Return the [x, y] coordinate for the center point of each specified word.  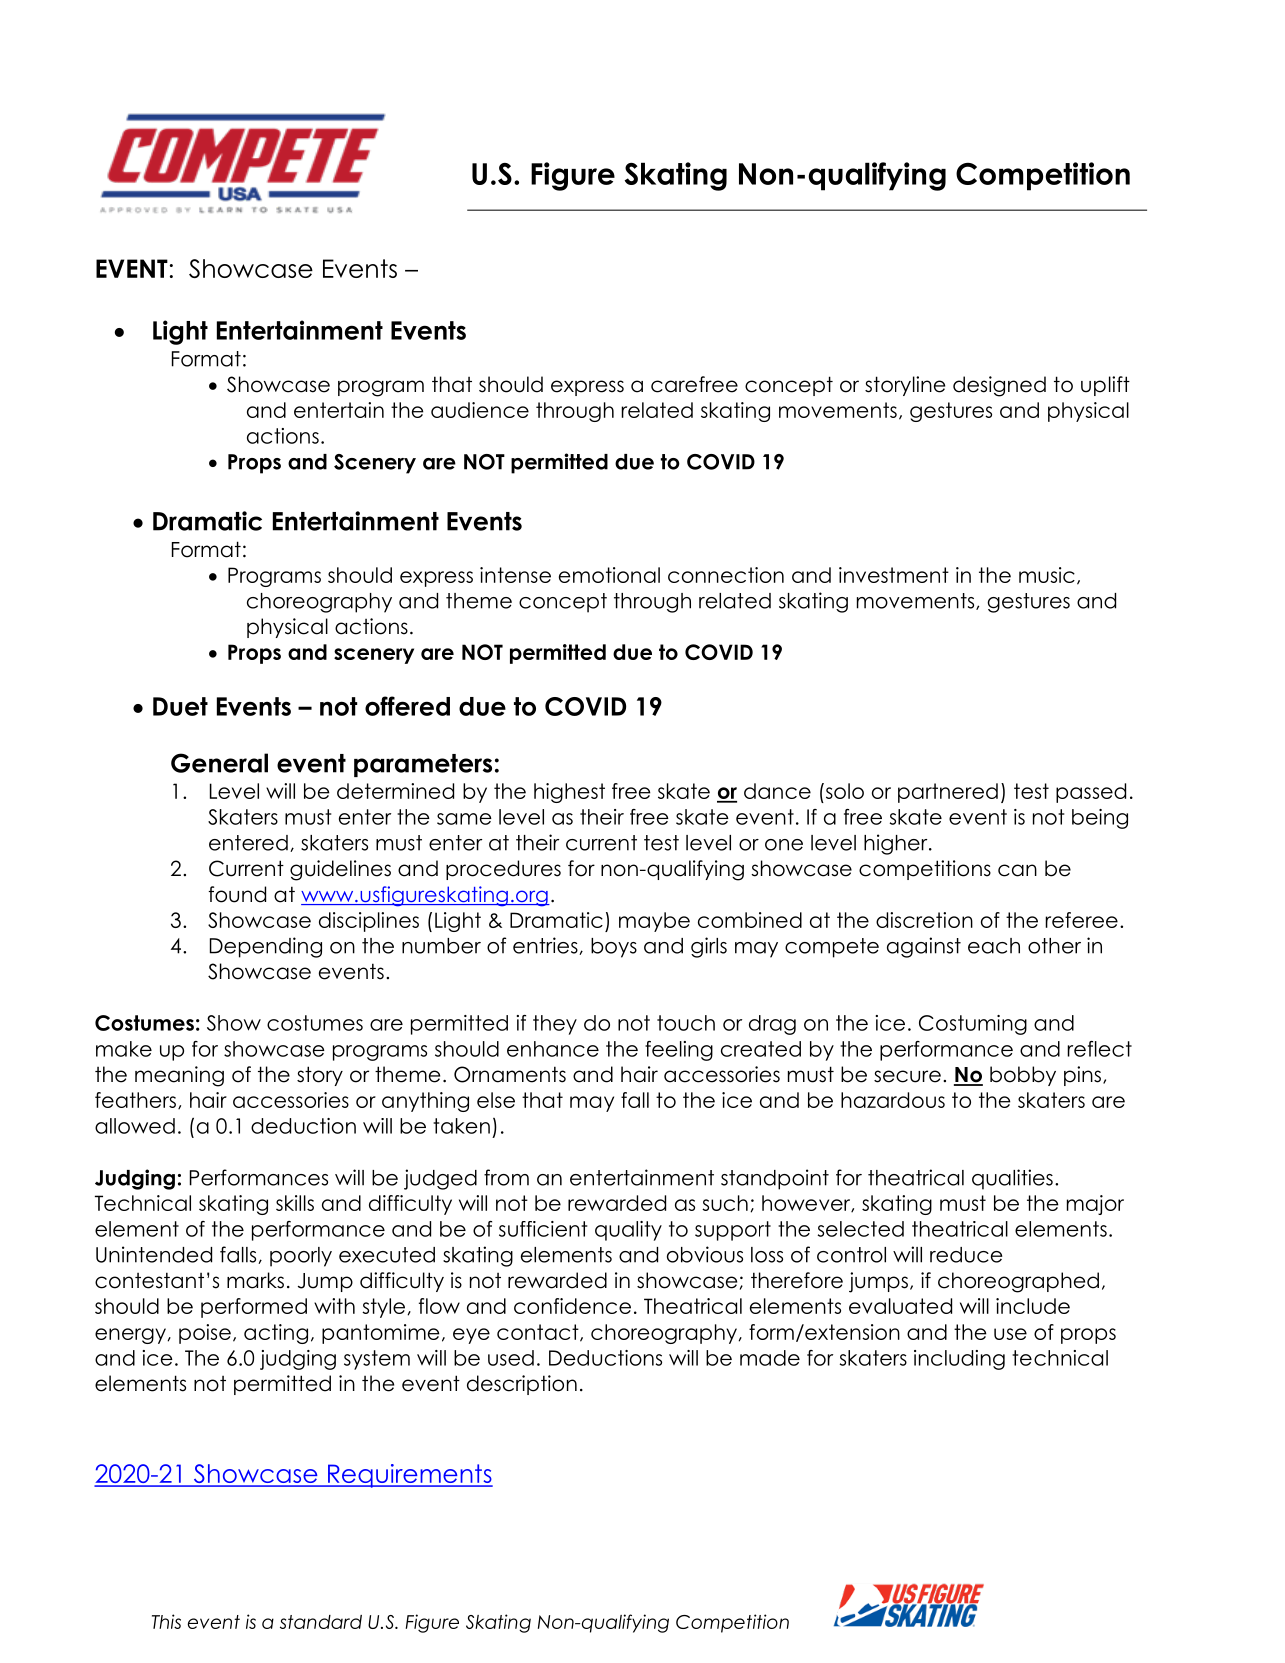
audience [480, 410]
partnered [948, 793]
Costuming [973, 1025]
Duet [180, 706]
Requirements [409, 1476]
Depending [266, 947]
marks [255, 1280]
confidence [572, 1306]
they [555, 1025]
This [166, 1621]
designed [999, 386]
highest [569, 793]
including [959, 1360]
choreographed [1018, 1282]
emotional [609, 575]
